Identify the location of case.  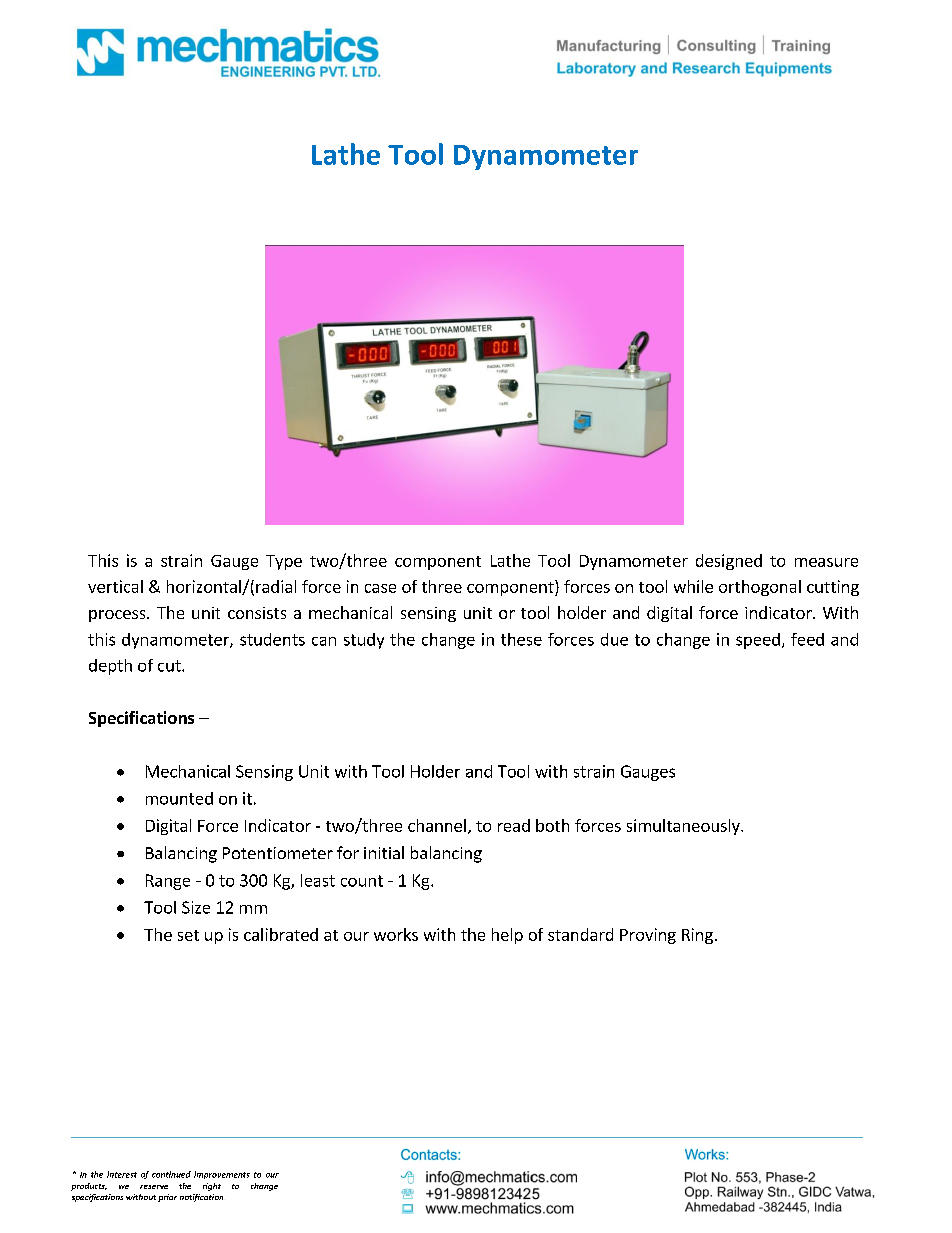
(380, 588).
